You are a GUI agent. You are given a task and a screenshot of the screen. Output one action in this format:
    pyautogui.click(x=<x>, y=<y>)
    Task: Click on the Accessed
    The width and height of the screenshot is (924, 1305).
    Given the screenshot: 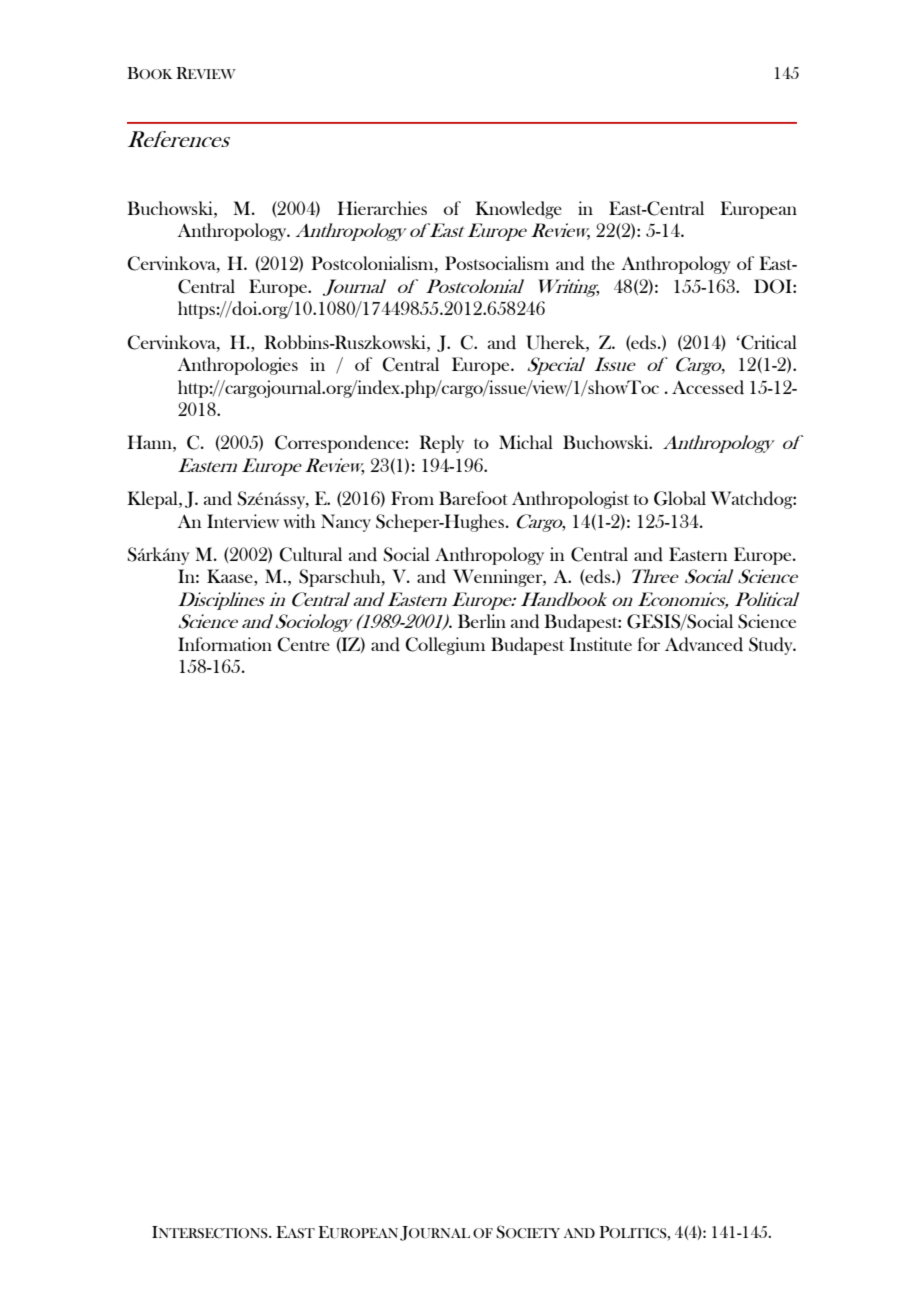 What is the action you would take?
    pyautogui.click(x=708, y=387)
